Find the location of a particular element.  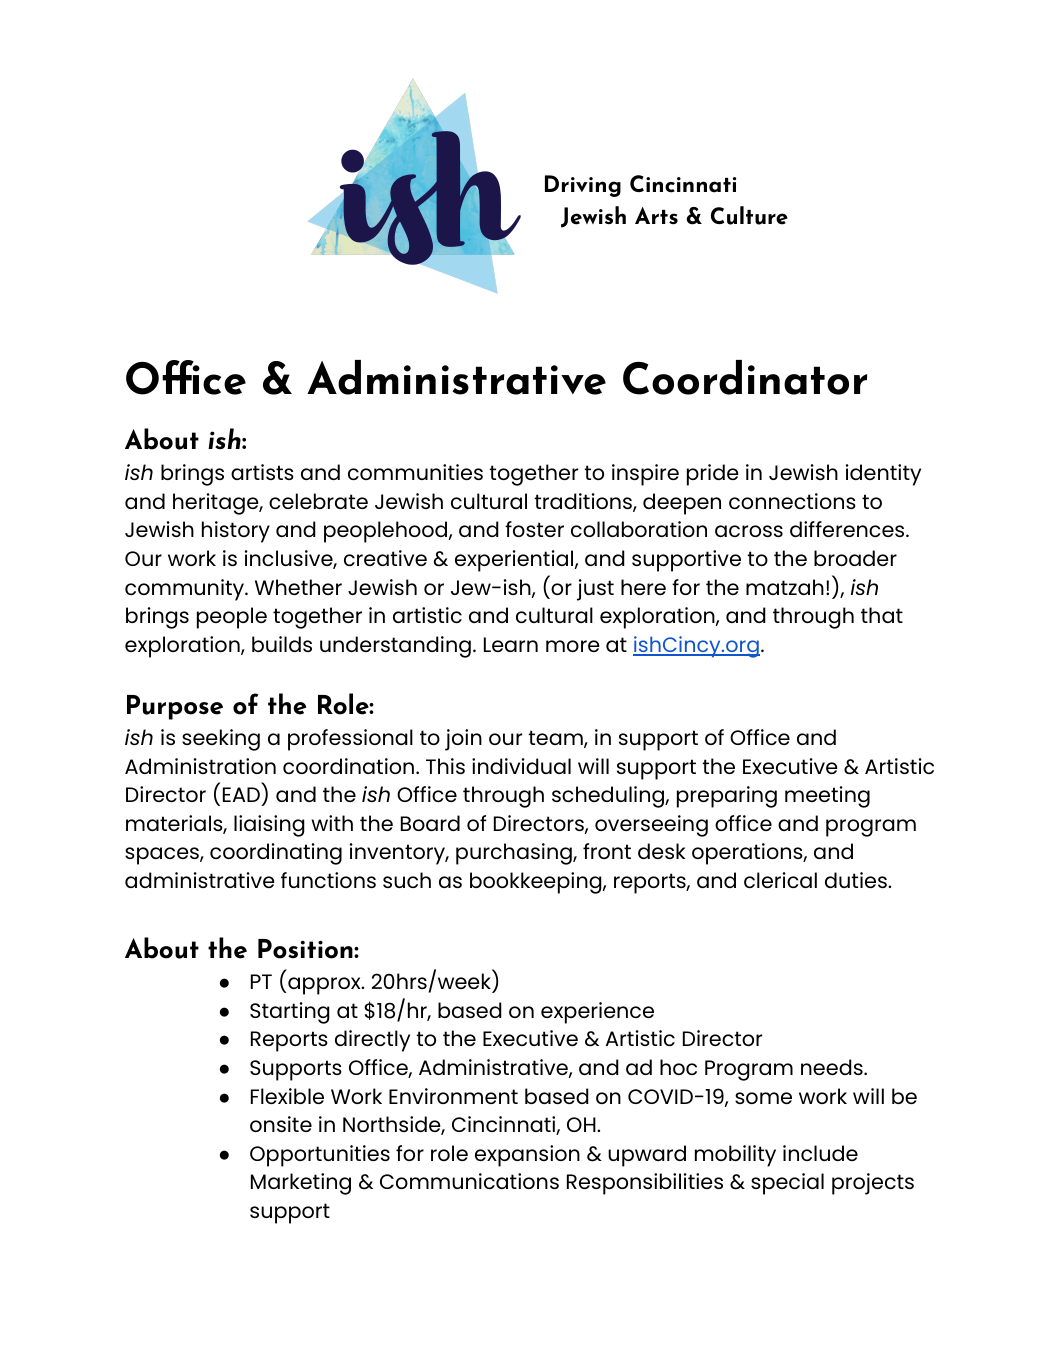

Position is located at coordinates (306, 949).
